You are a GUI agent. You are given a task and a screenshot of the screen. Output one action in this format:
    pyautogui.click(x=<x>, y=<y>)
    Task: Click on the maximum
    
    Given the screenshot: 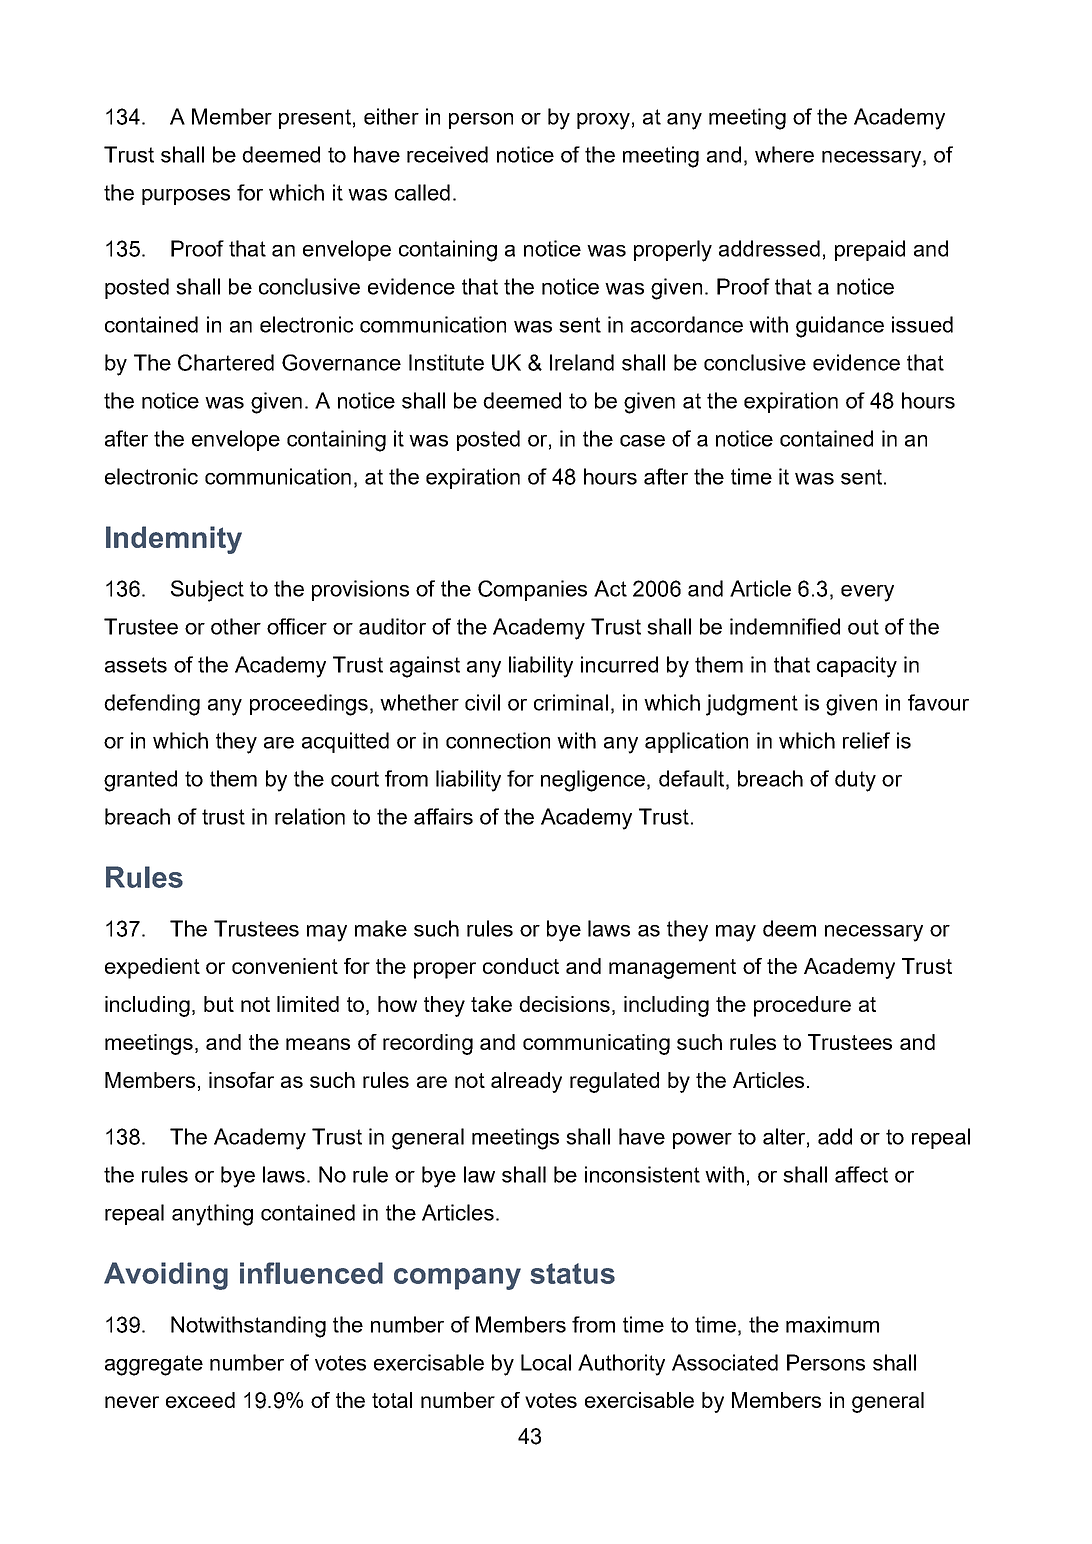 What is the action you would take?
    pyautogui.click(x=832, y=1324)
